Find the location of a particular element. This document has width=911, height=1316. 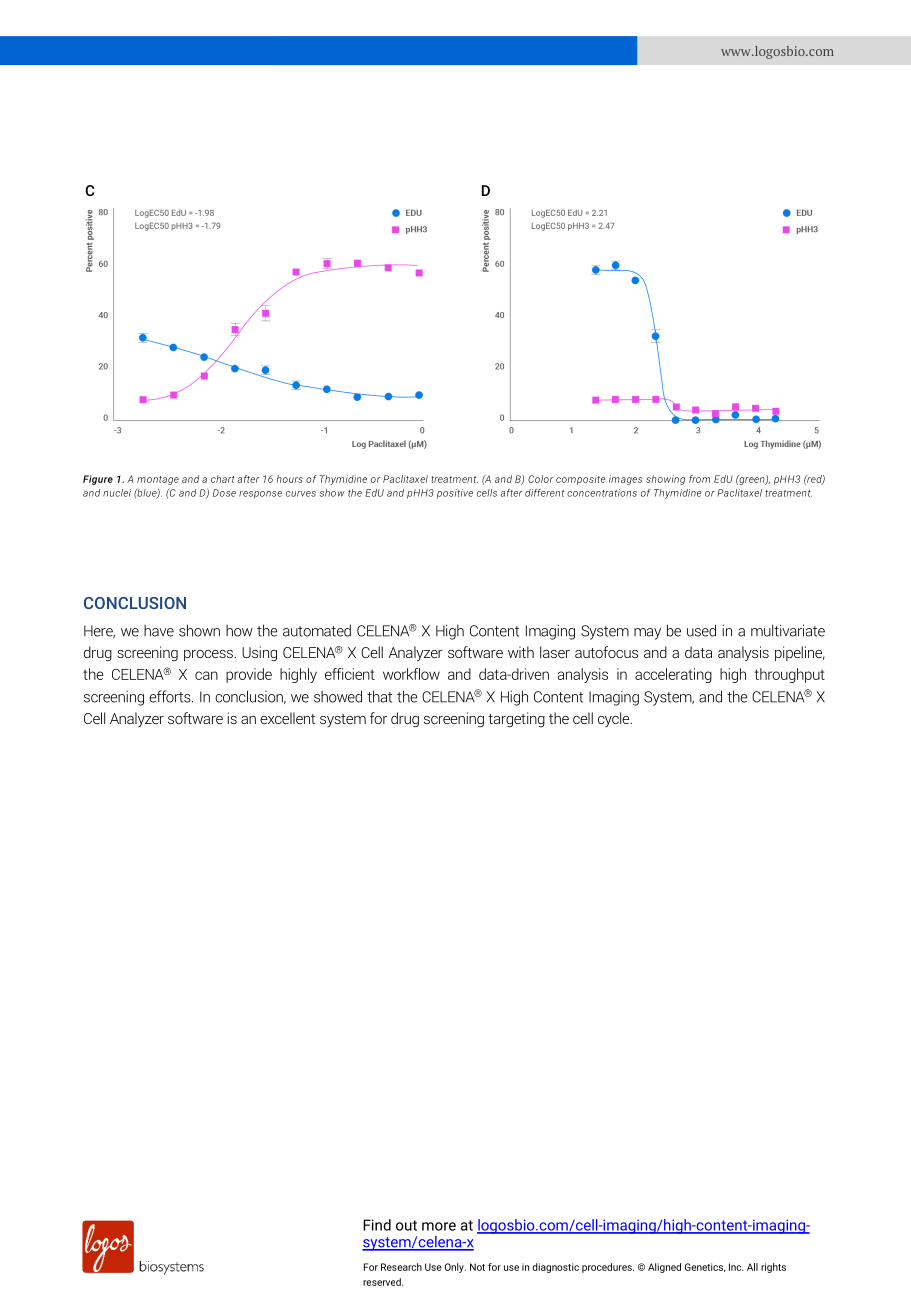

efforts is located at coordinates (171, 696).
